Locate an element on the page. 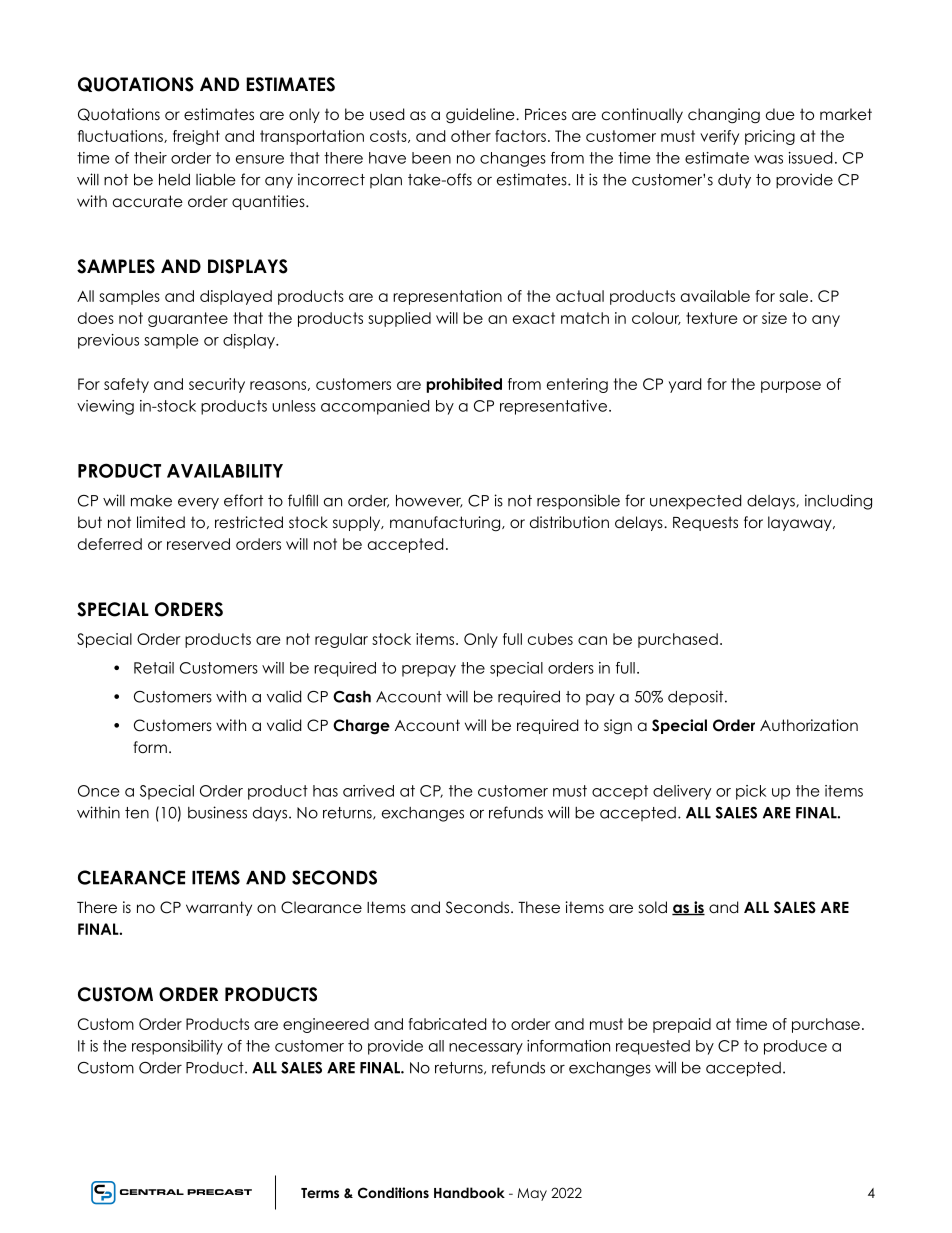 The image size is (952, 1233). Terms is located at coordinates (320, 1193).
